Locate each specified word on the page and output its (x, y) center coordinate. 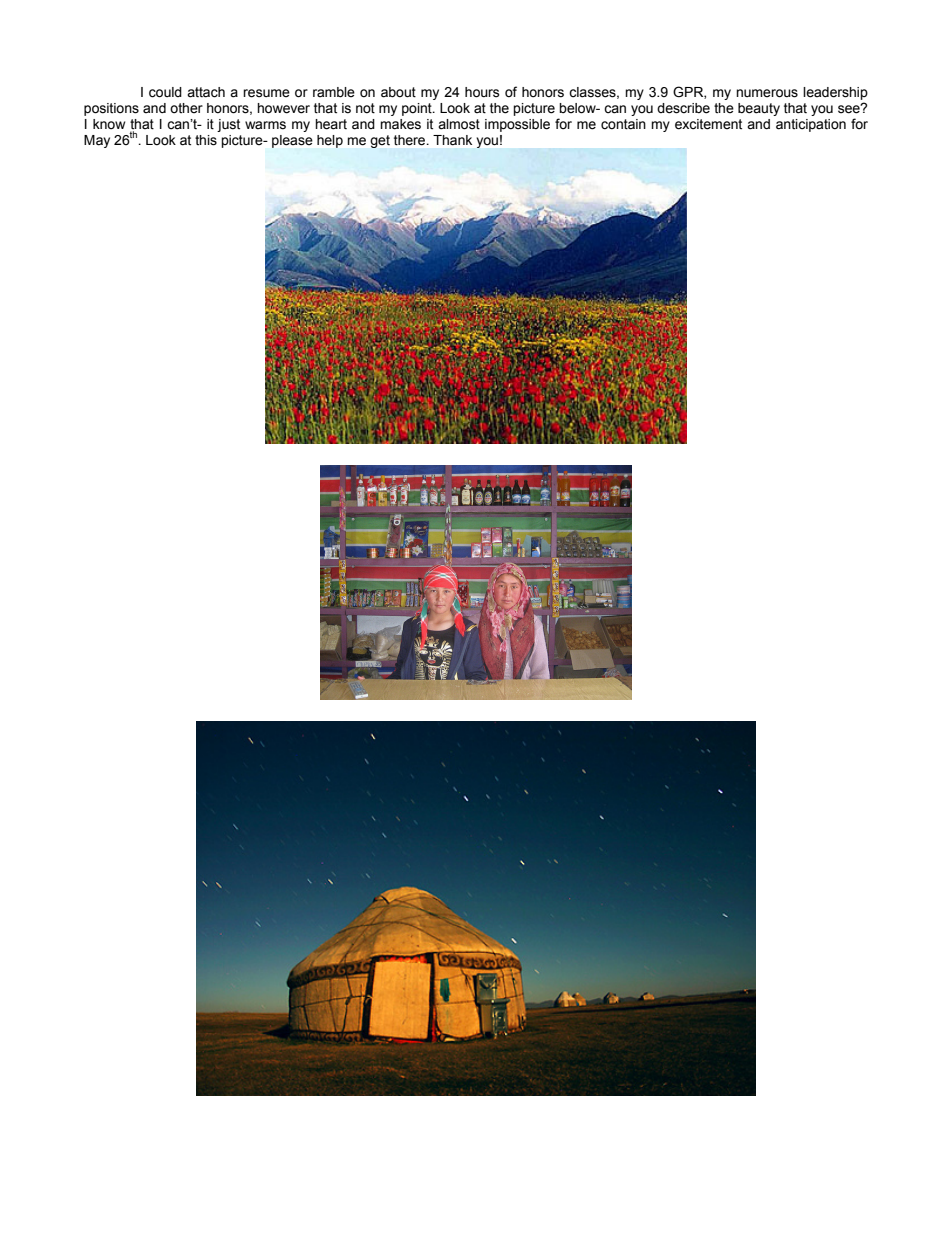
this (206, 140)
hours (482, 92)
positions (111, 109)
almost (459, 124)
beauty (759, 109)
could (165, 92)
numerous (767, 93)
